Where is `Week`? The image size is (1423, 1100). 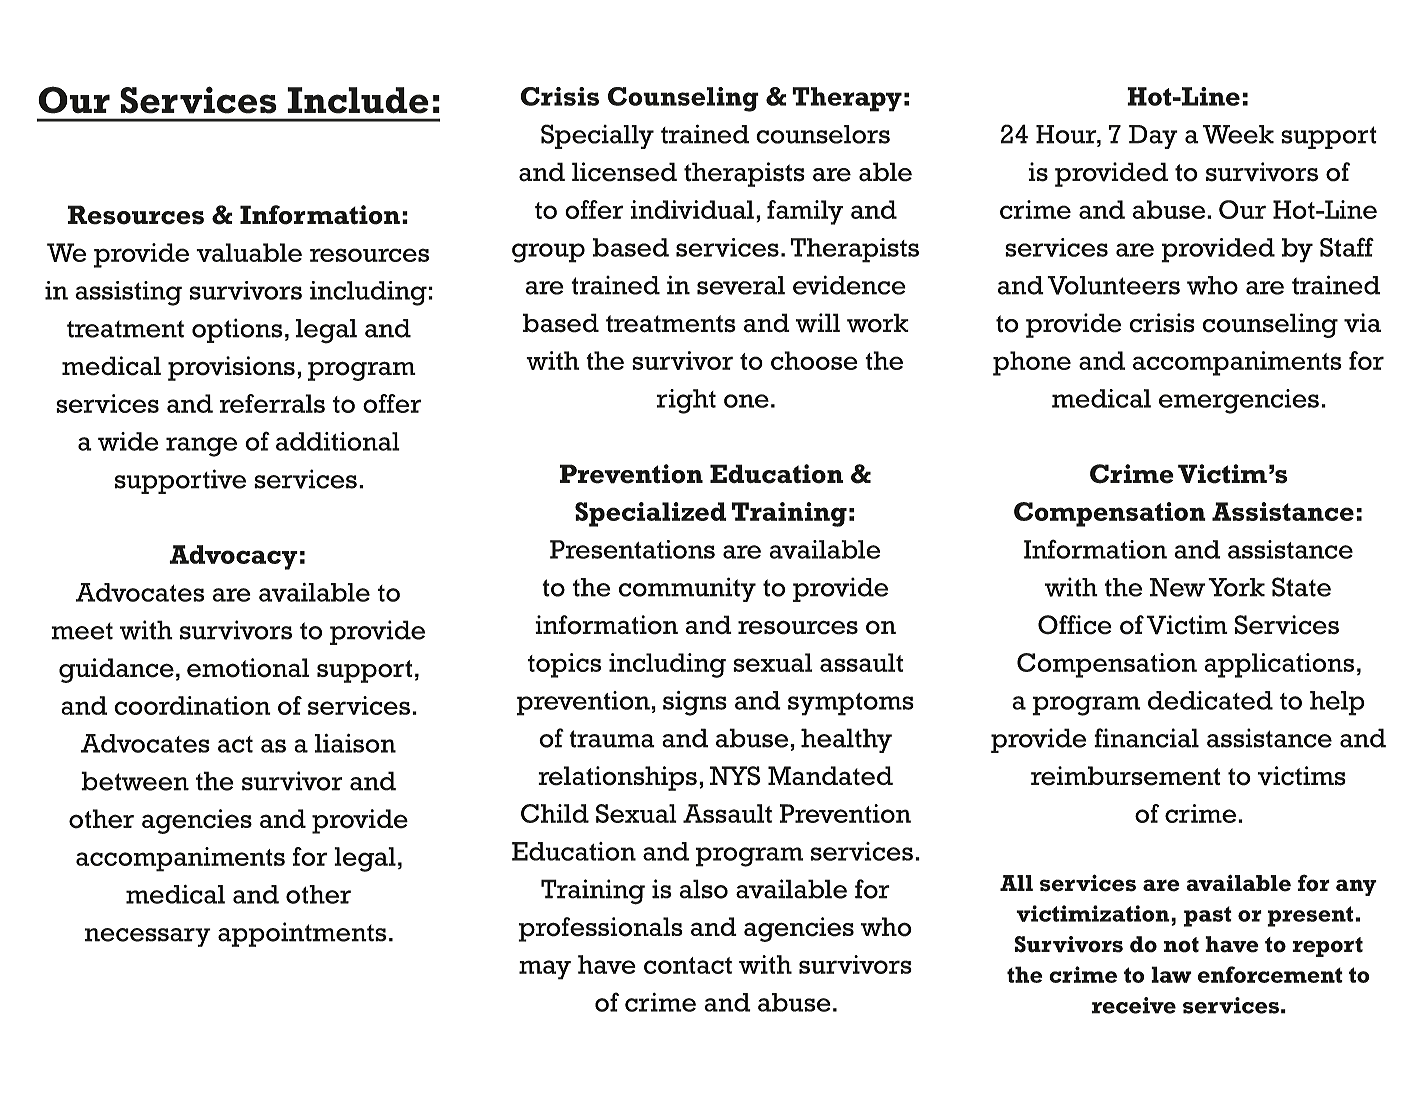 Week is located at coordinates (1238, 134).
